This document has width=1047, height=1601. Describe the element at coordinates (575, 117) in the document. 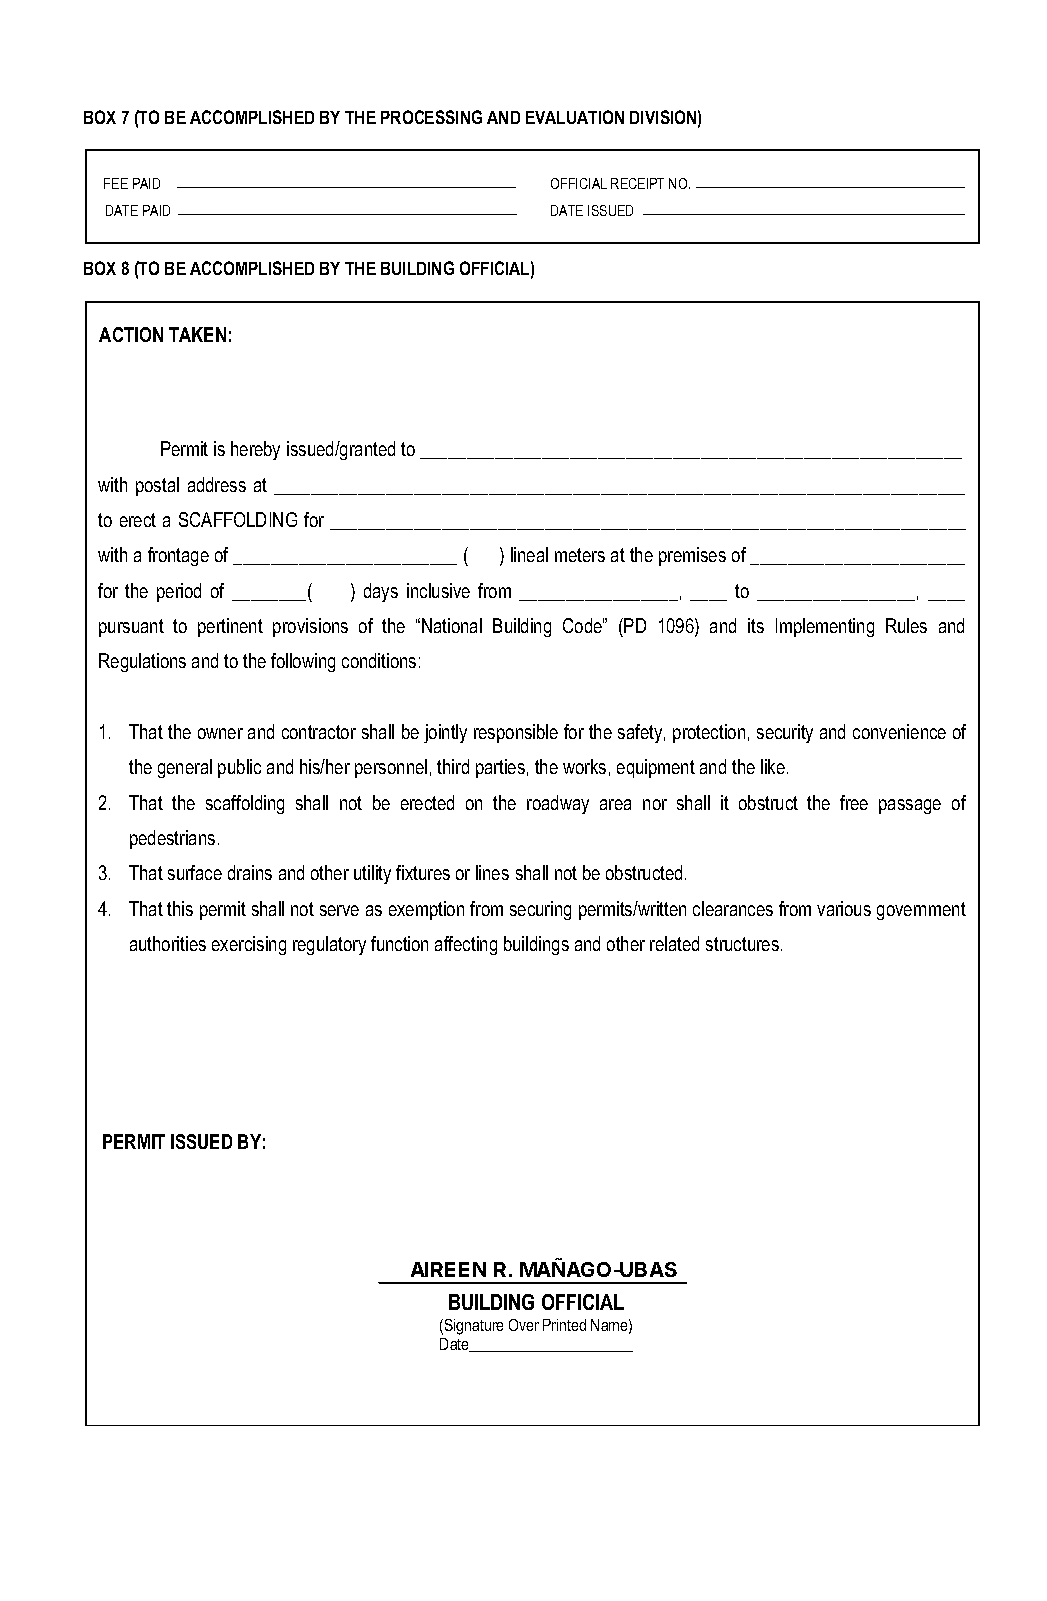

I see `EVALUATION` at that location.
